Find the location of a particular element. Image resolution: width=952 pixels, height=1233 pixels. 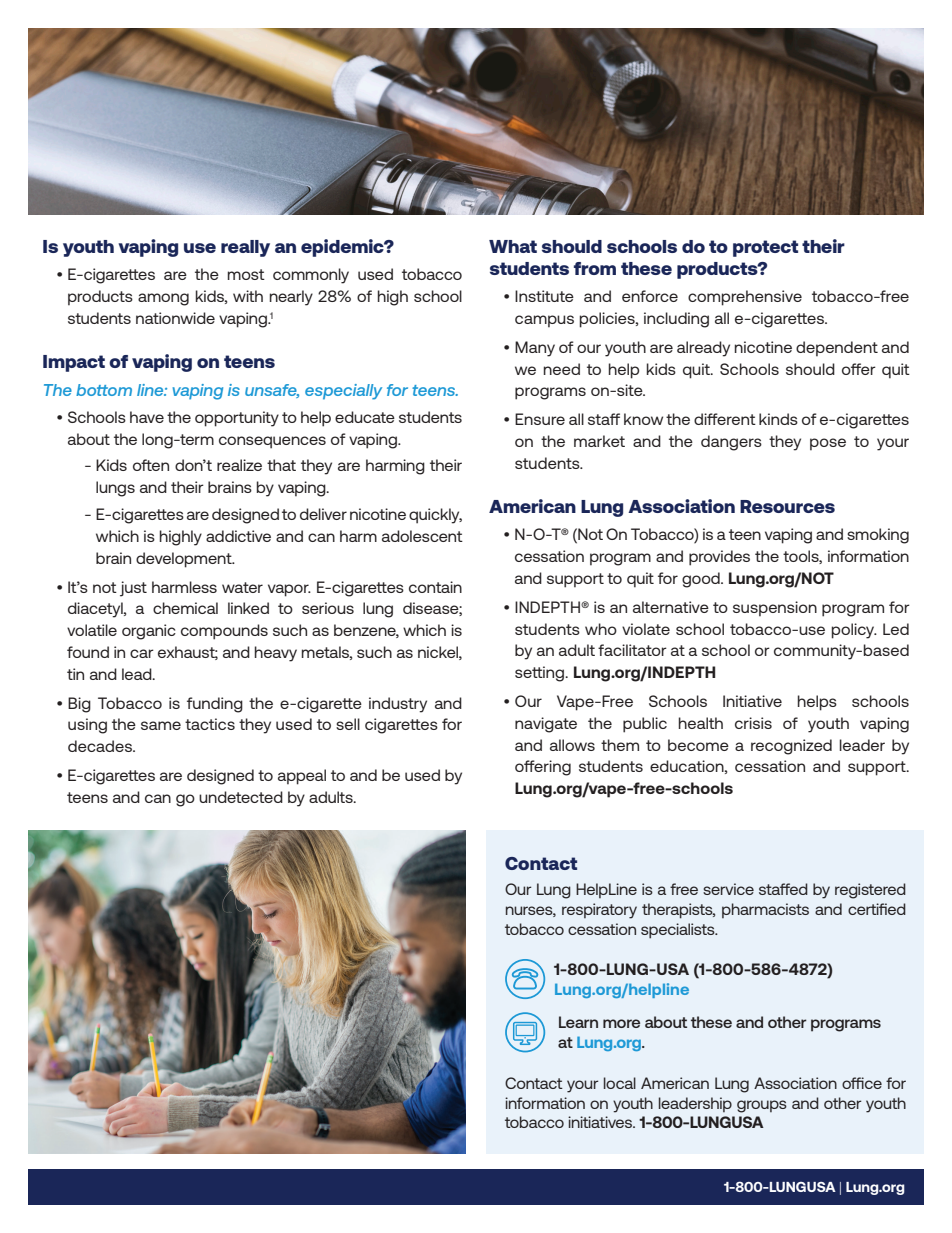

kinds is located at coordinates (778, 419).
